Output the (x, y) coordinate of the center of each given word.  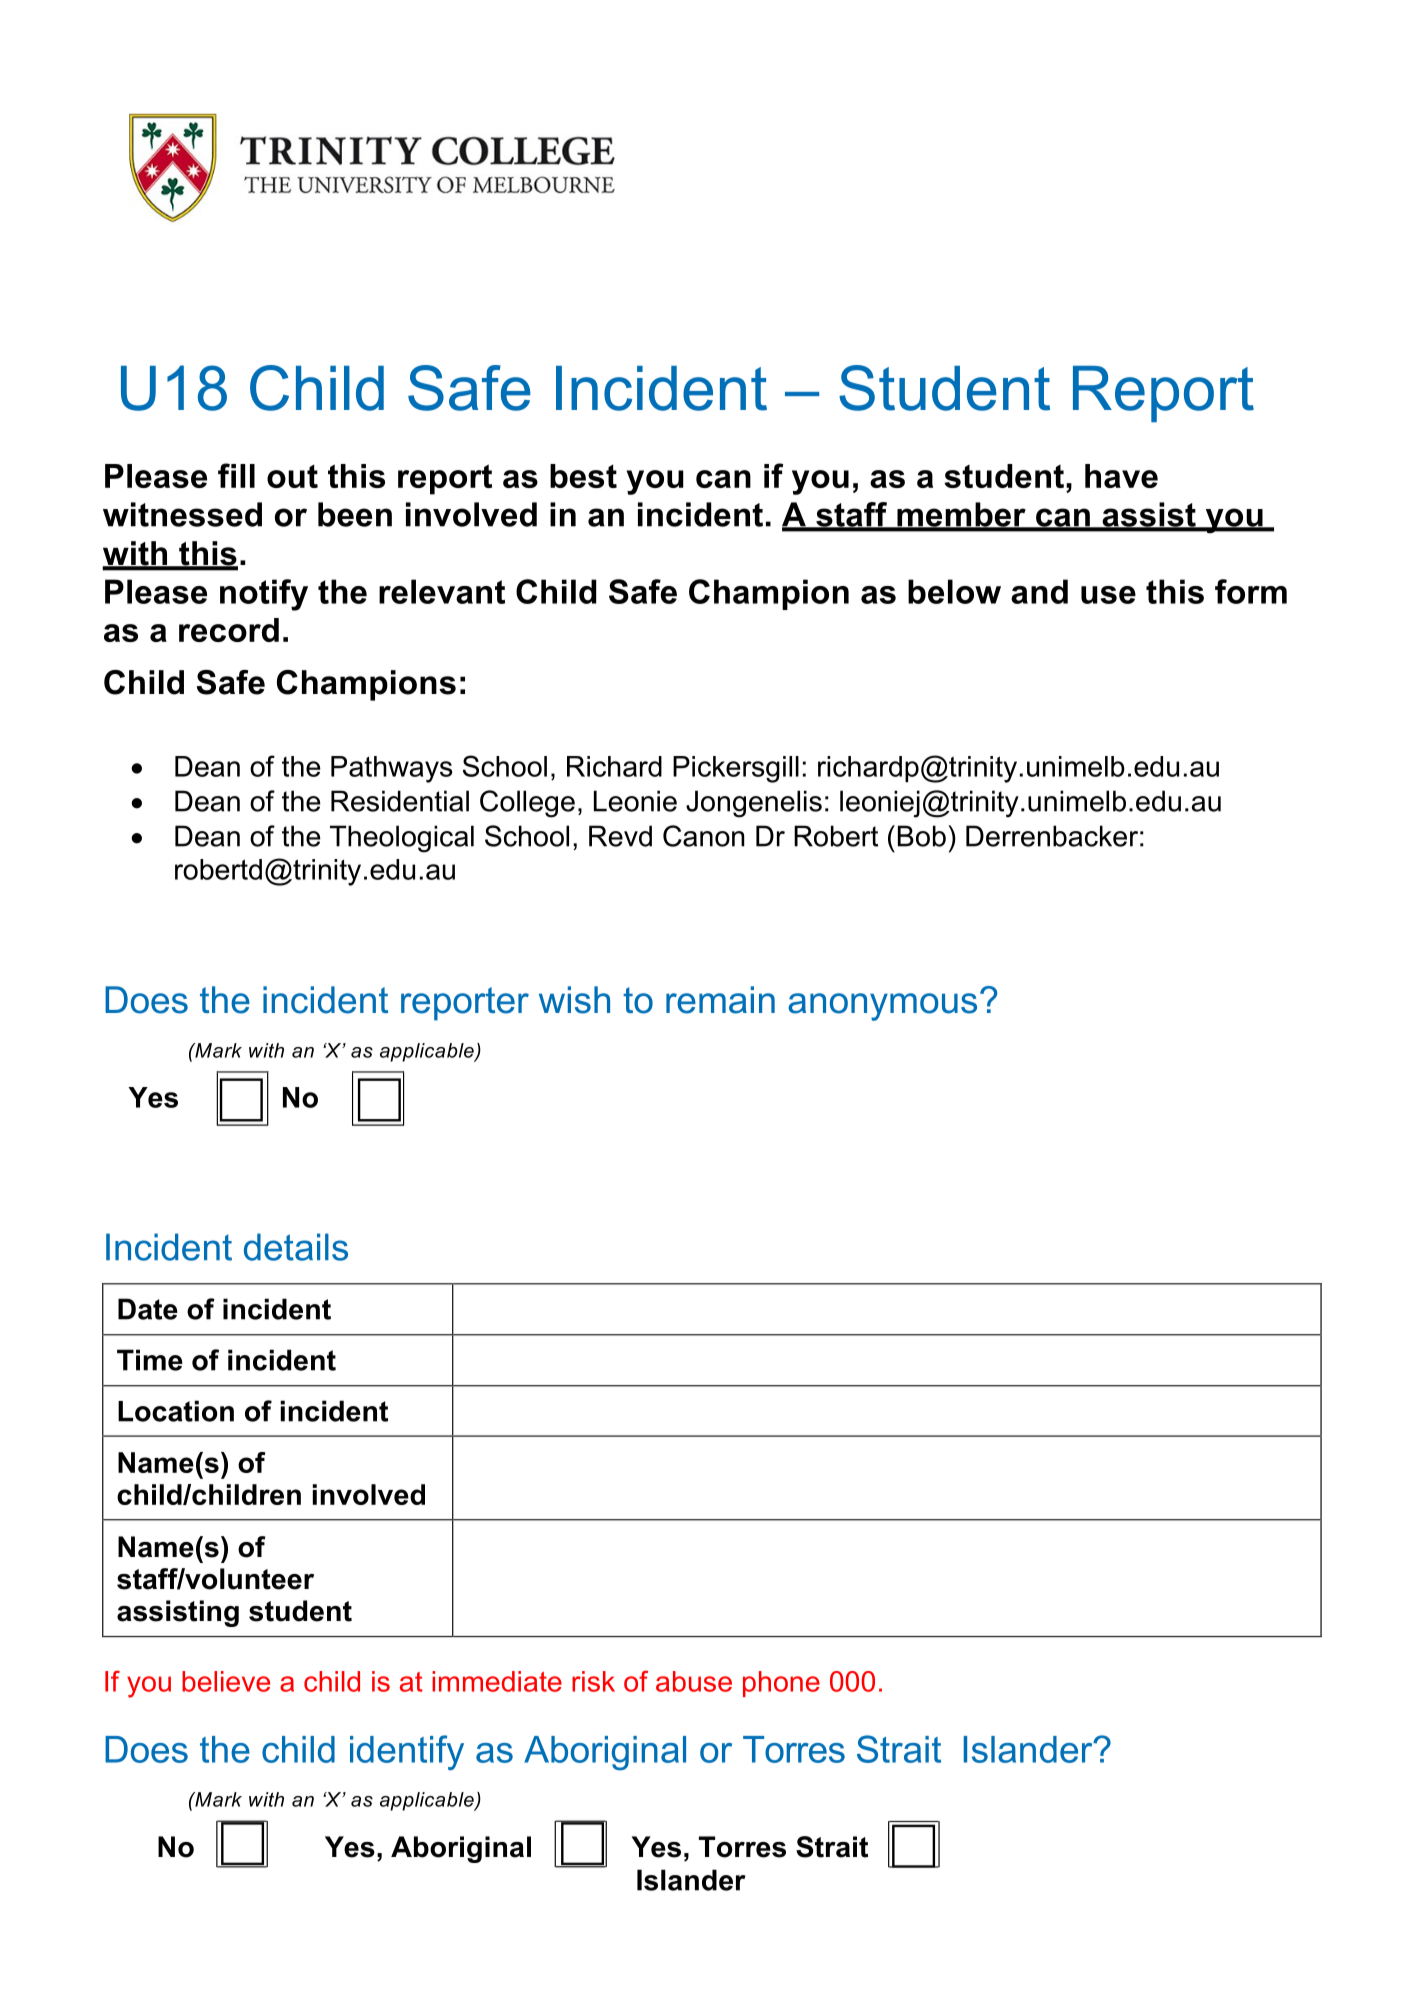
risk (593, 1681)
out (292, 476)
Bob (922, 836)
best (583, 476)
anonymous (882, 1007)
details (296, 1247)
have (1121, 476)
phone (781, 1684)
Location (176, 1411)
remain (720, 1000)
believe (226, 1681)
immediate (497, 1681)
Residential (400, 801)
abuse (694, 1681)
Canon (704, 836)
